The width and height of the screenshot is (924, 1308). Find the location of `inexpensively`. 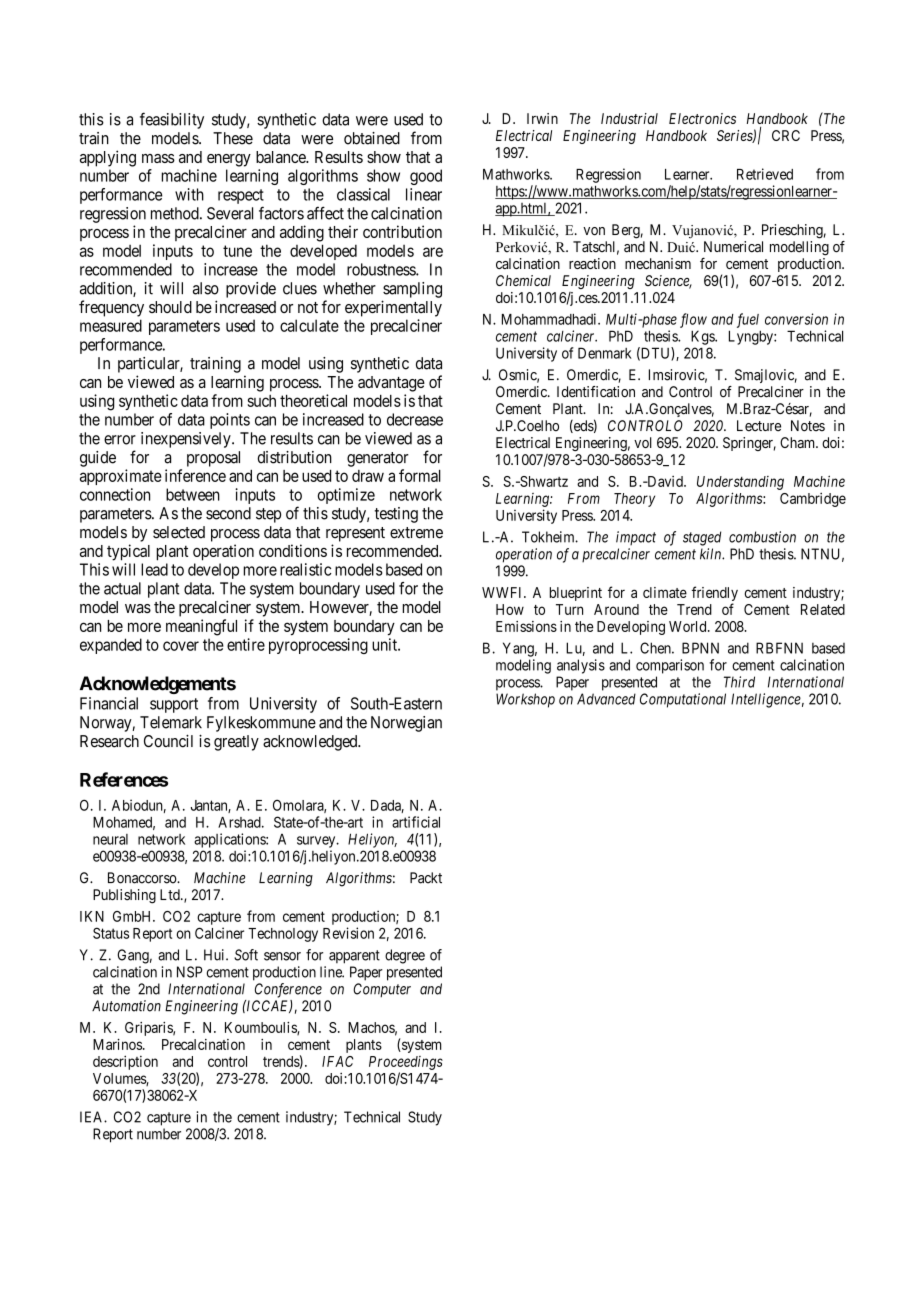

inexpensively is located at coordinates (187, 440).
